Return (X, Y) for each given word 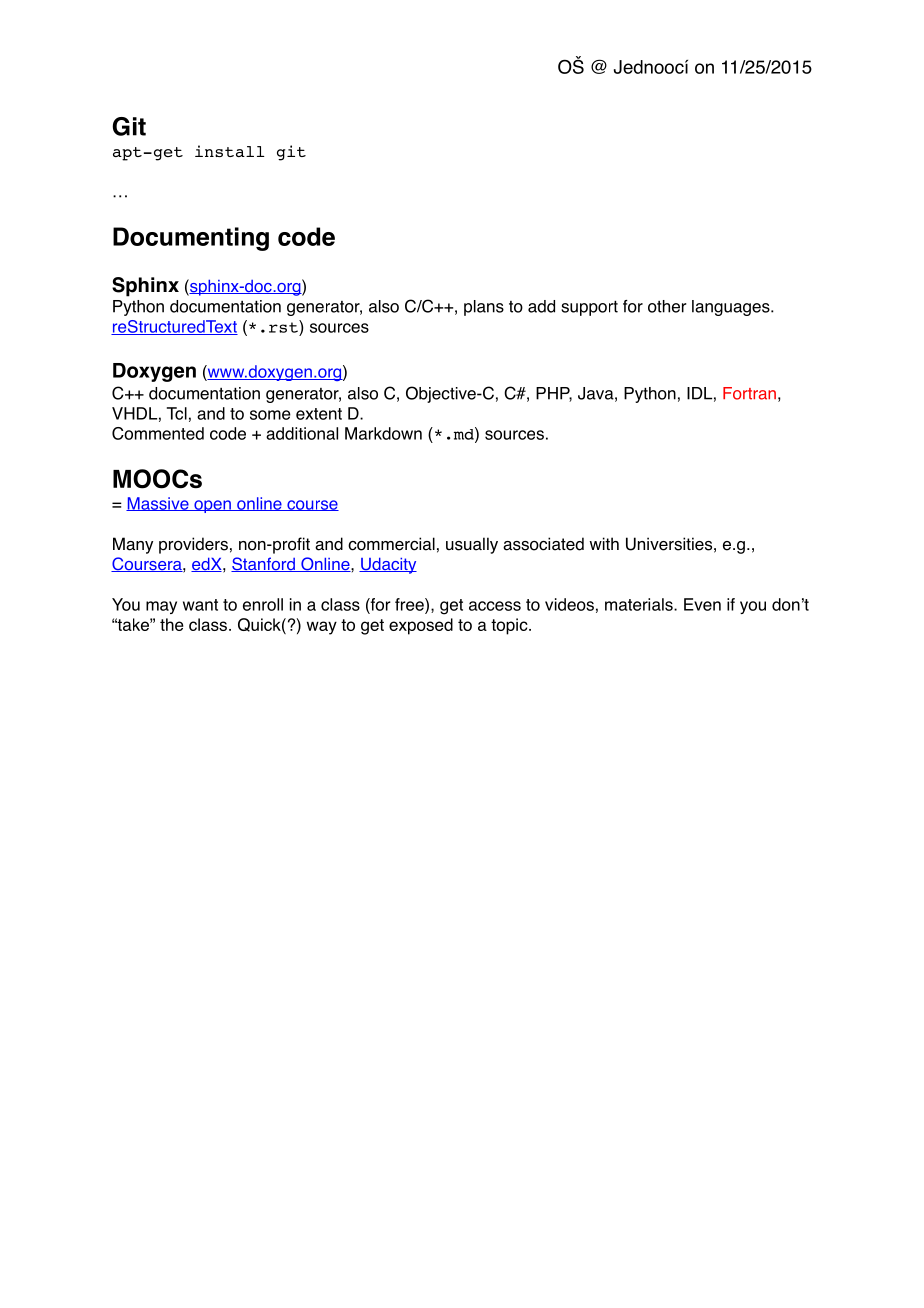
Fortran (749, 393)
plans (484, 308)
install (230, 151)
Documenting (191, 239)
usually (472, 545)
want (200, 605)
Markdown (383, 433)
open (212, 506)
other (667, 306)
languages (732, 308)
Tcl (177, 413)
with (604, 543)
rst (284, 326)
